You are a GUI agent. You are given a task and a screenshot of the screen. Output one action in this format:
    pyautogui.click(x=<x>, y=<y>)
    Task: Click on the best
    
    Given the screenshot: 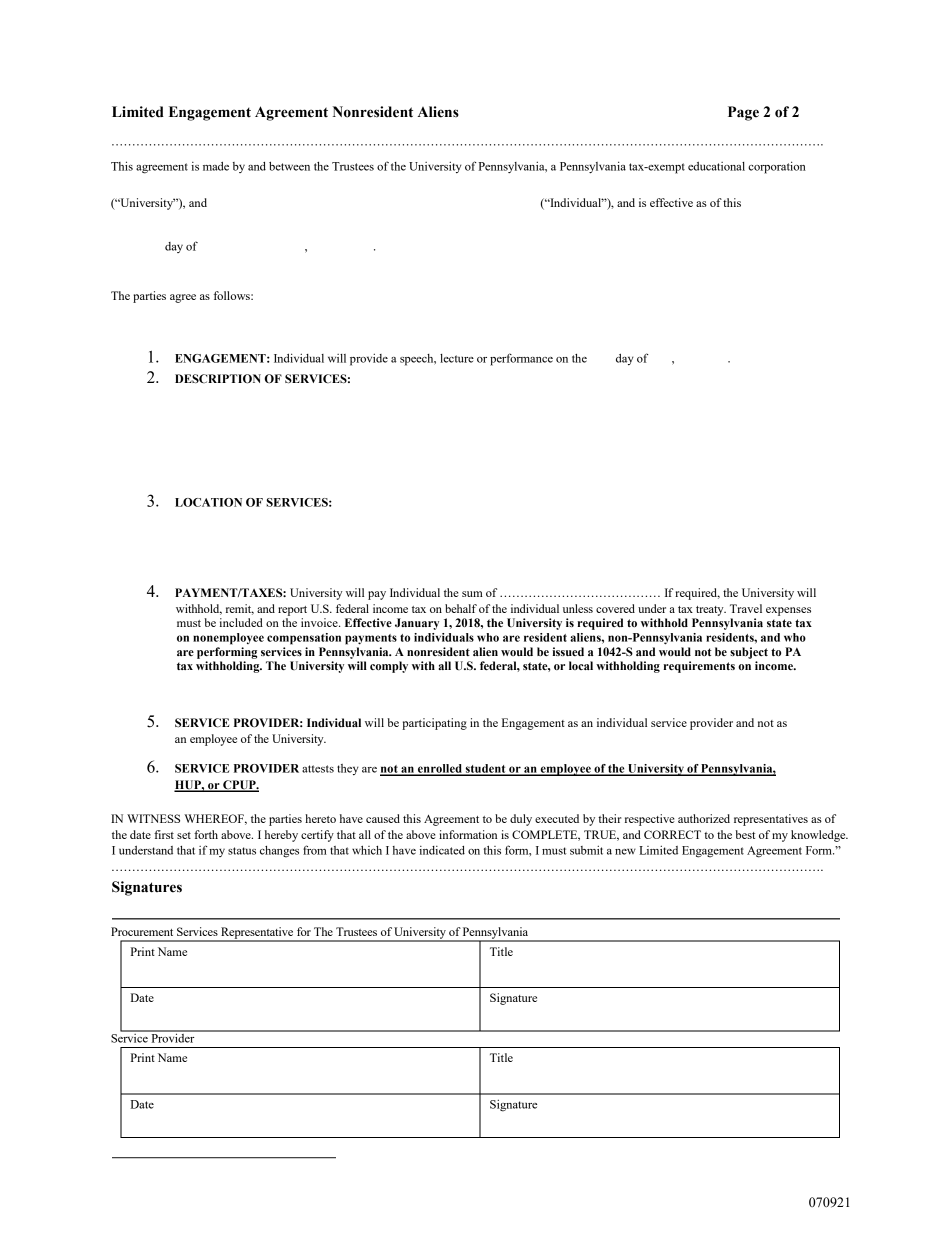 What is the action you would take?
    pyautogui.click(x=745, y=834)
